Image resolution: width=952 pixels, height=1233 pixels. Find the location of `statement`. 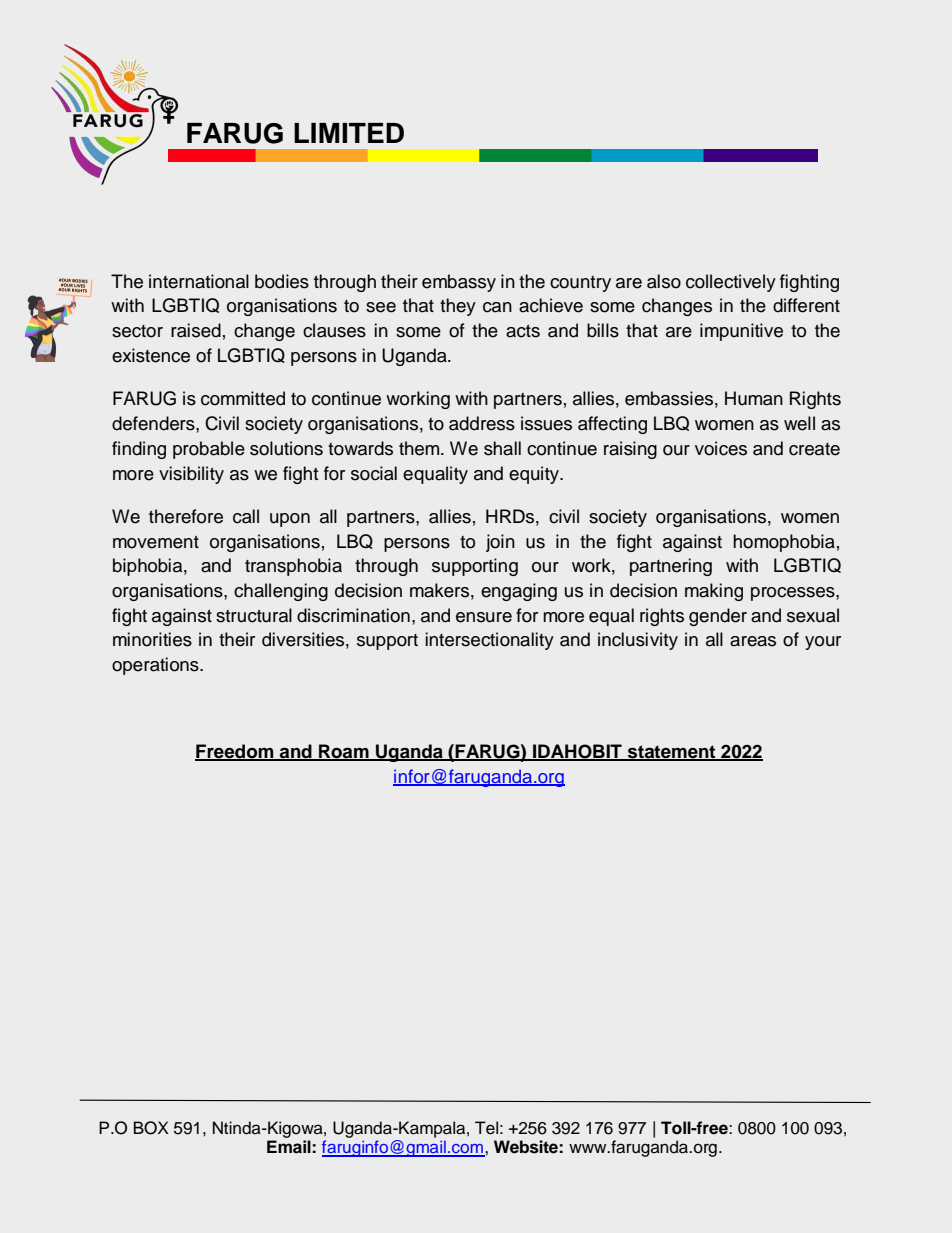

statement is located at coordinates (672, 752).
